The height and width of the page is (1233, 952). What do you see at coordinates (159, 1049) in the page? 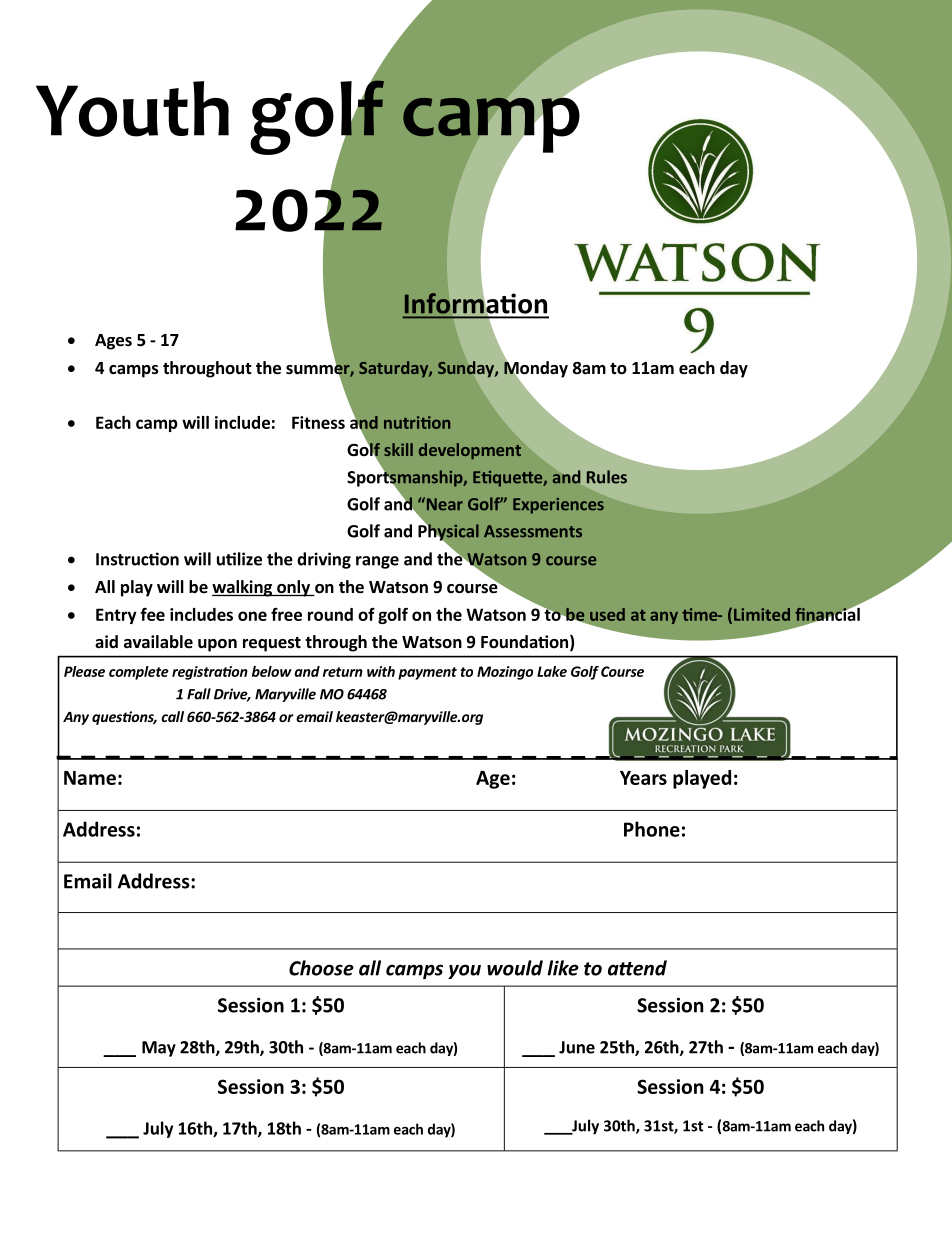
I see `May` at bounding box center [159, 1049].
